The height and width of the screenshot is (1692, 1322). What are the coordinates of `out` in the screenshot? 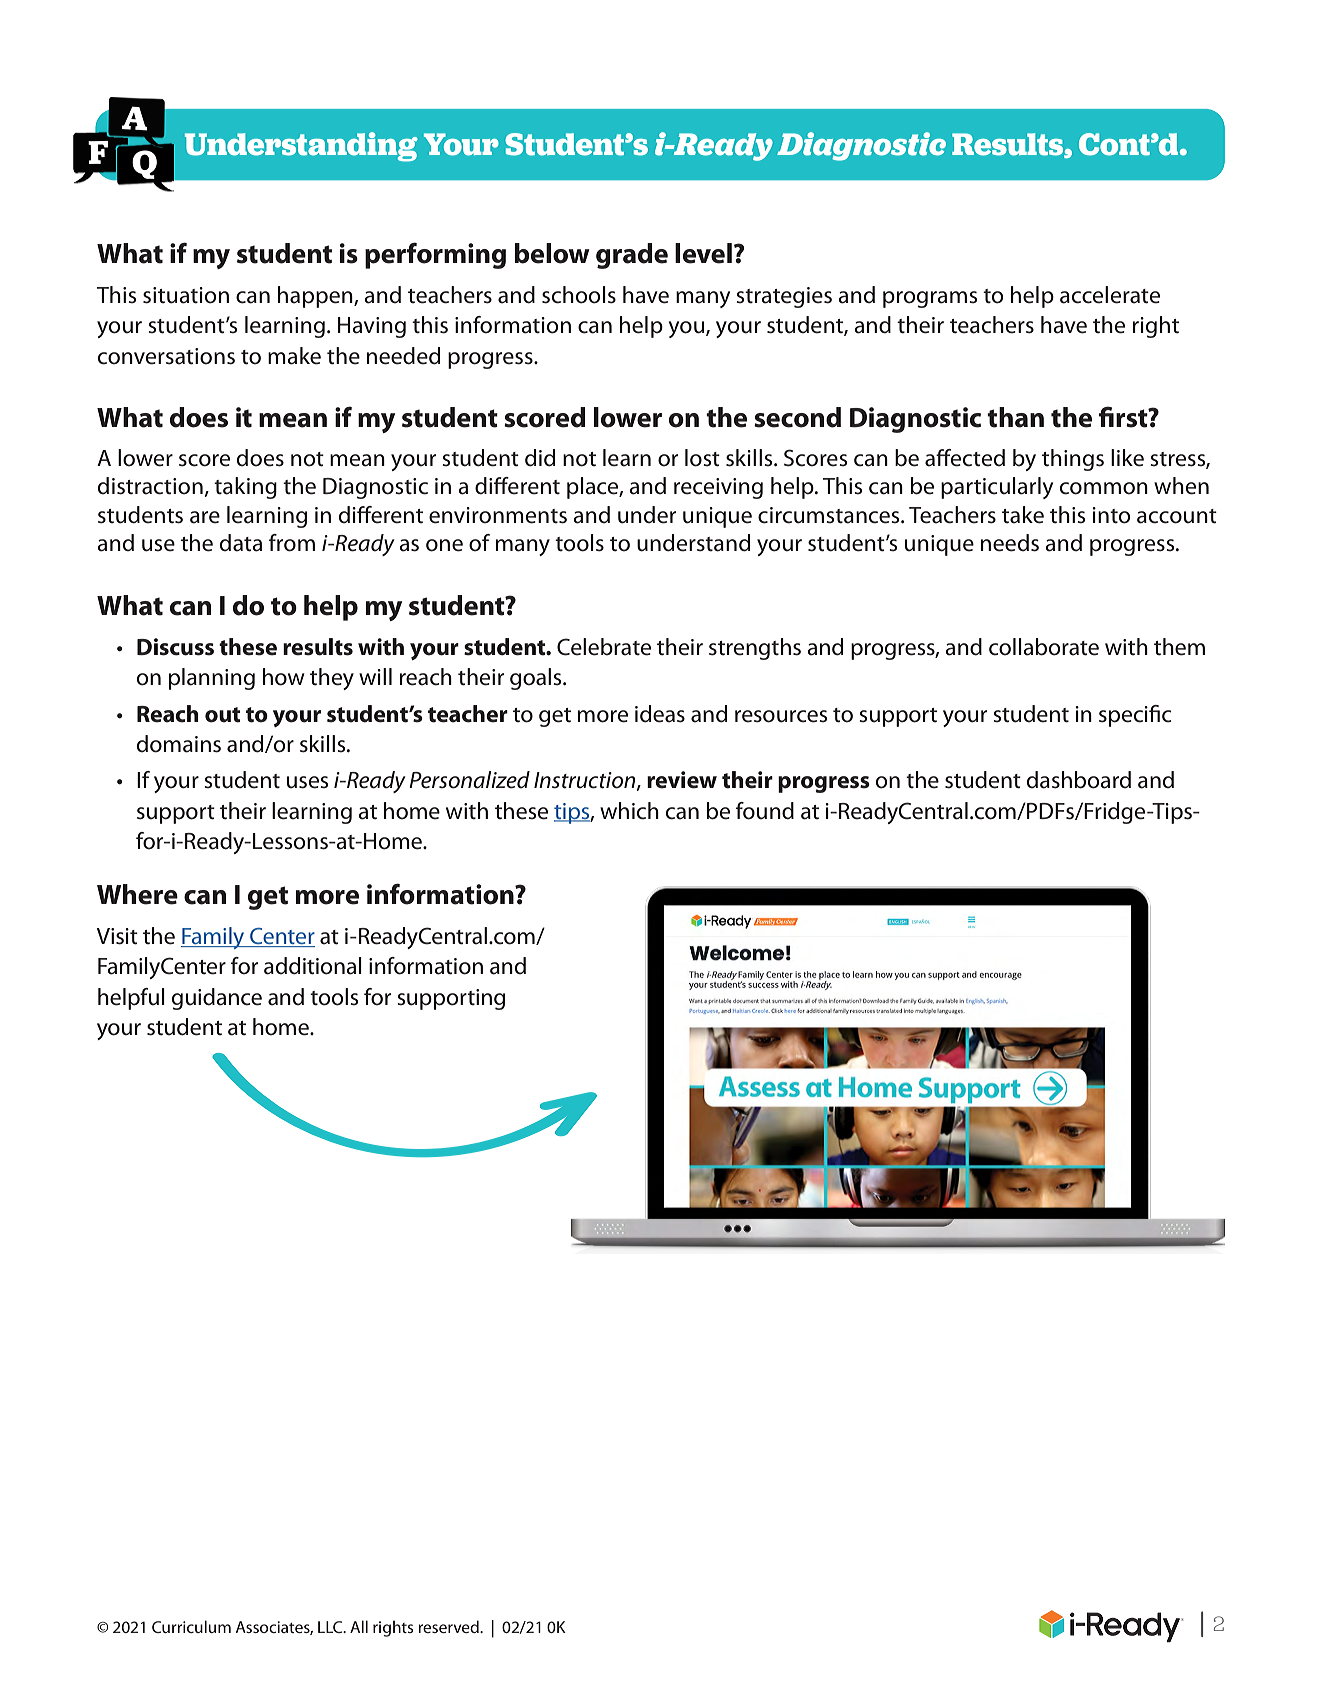 It's located at (222, 715).
